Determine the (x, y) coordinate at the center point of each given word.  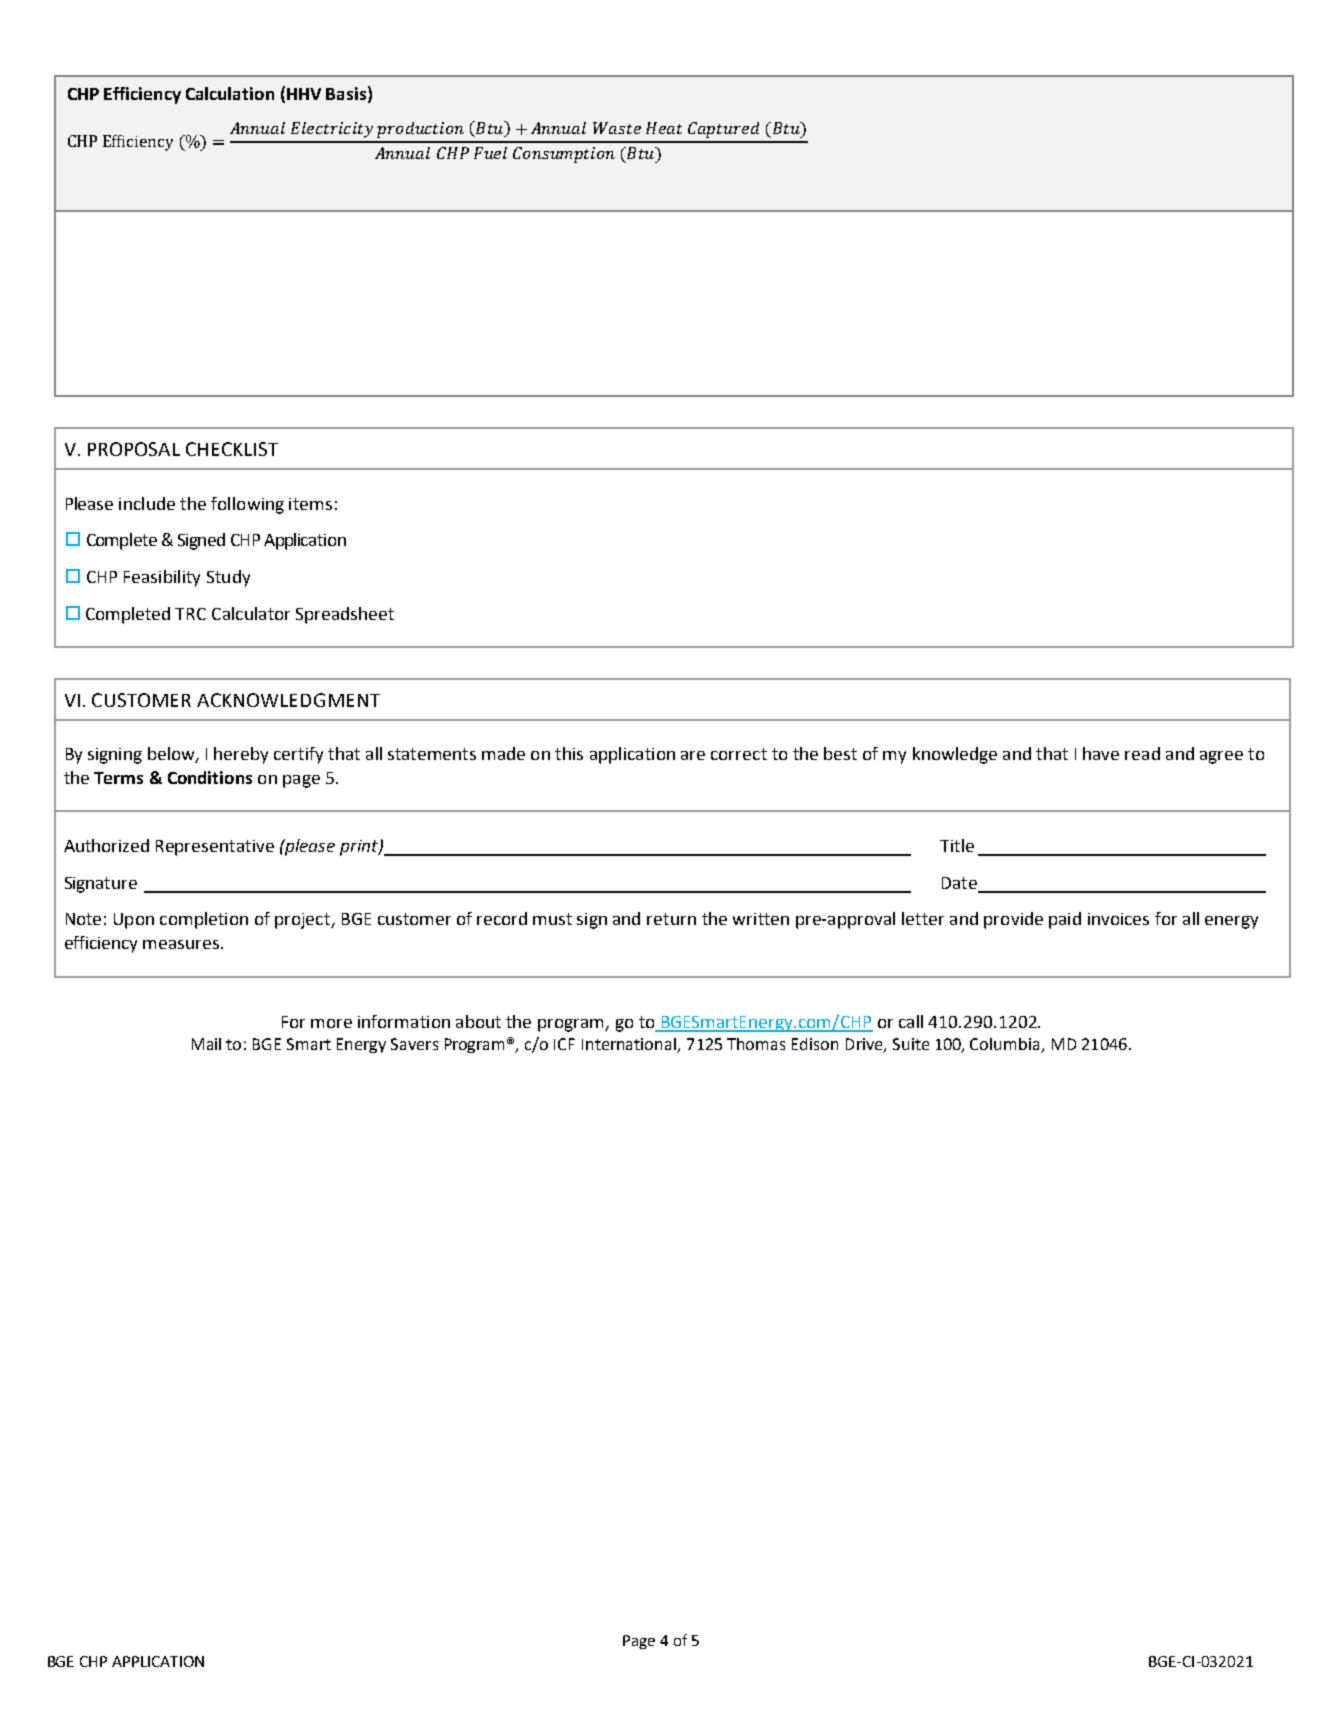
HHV (304, 94)
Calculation (230, 93)
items (310, 504)
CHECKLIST (232, 449)
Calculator (251, 613)
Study (228, 578)
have (1101, 753)
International (630, 1045)
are (693, 755)
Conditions (210, 777)
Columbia (1006, 1045)
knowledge (955, 755)
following (247, 505)
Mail (206, 1044)
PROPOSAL (134, 449)
